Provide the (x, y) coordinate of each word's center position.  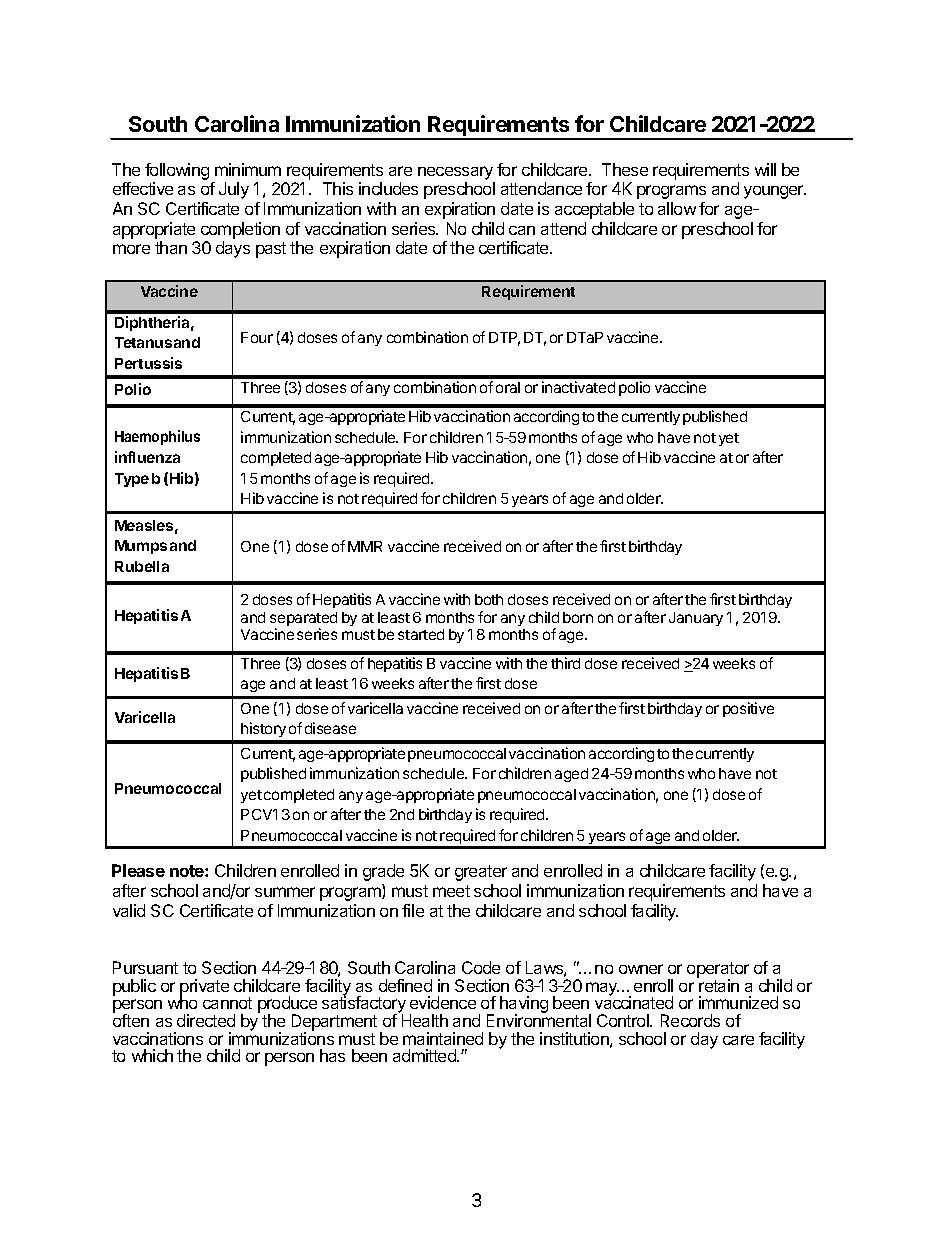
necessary (455, 173)
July (234, 190)
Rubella (142, 566)
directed (206, 1020)
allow (677, 208)
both (489, 599)
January (696, 619)
